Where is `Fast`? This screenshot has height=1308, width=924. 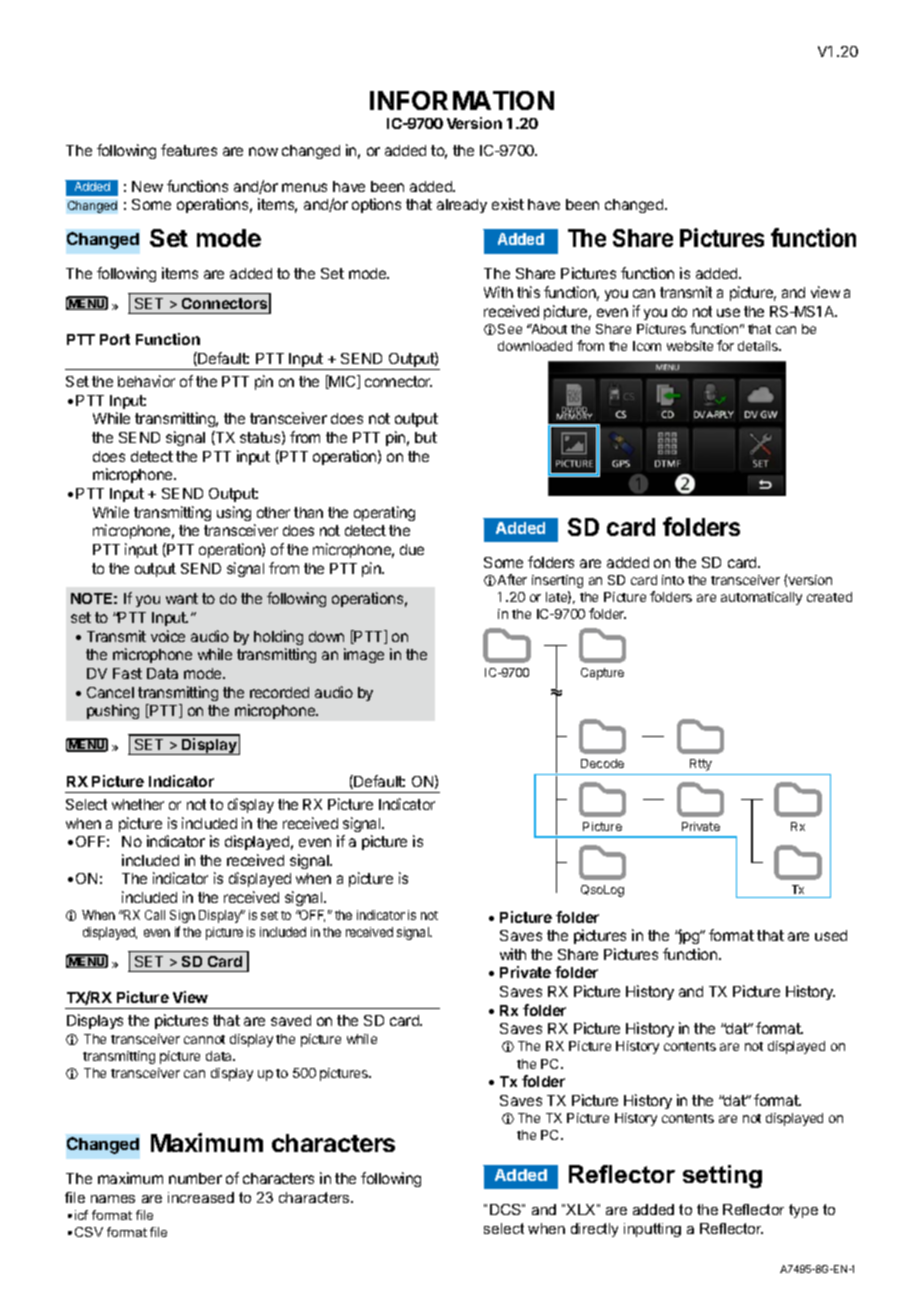 Fast is located at coordinates (127, 673).
